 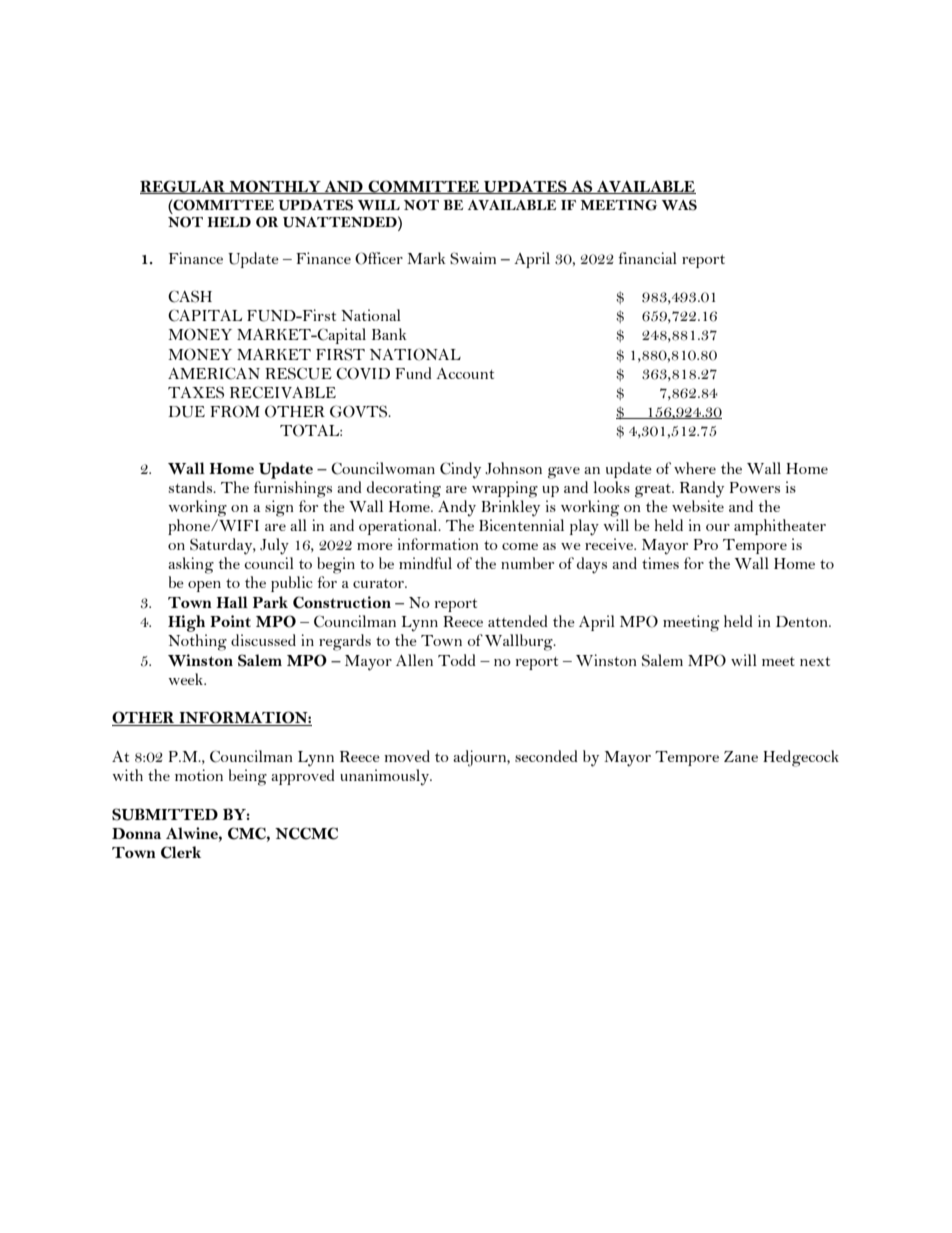 What do you see at coordinates (191, 487) in the screenshot?
I see `stands` at bounding box center [191, 487].
